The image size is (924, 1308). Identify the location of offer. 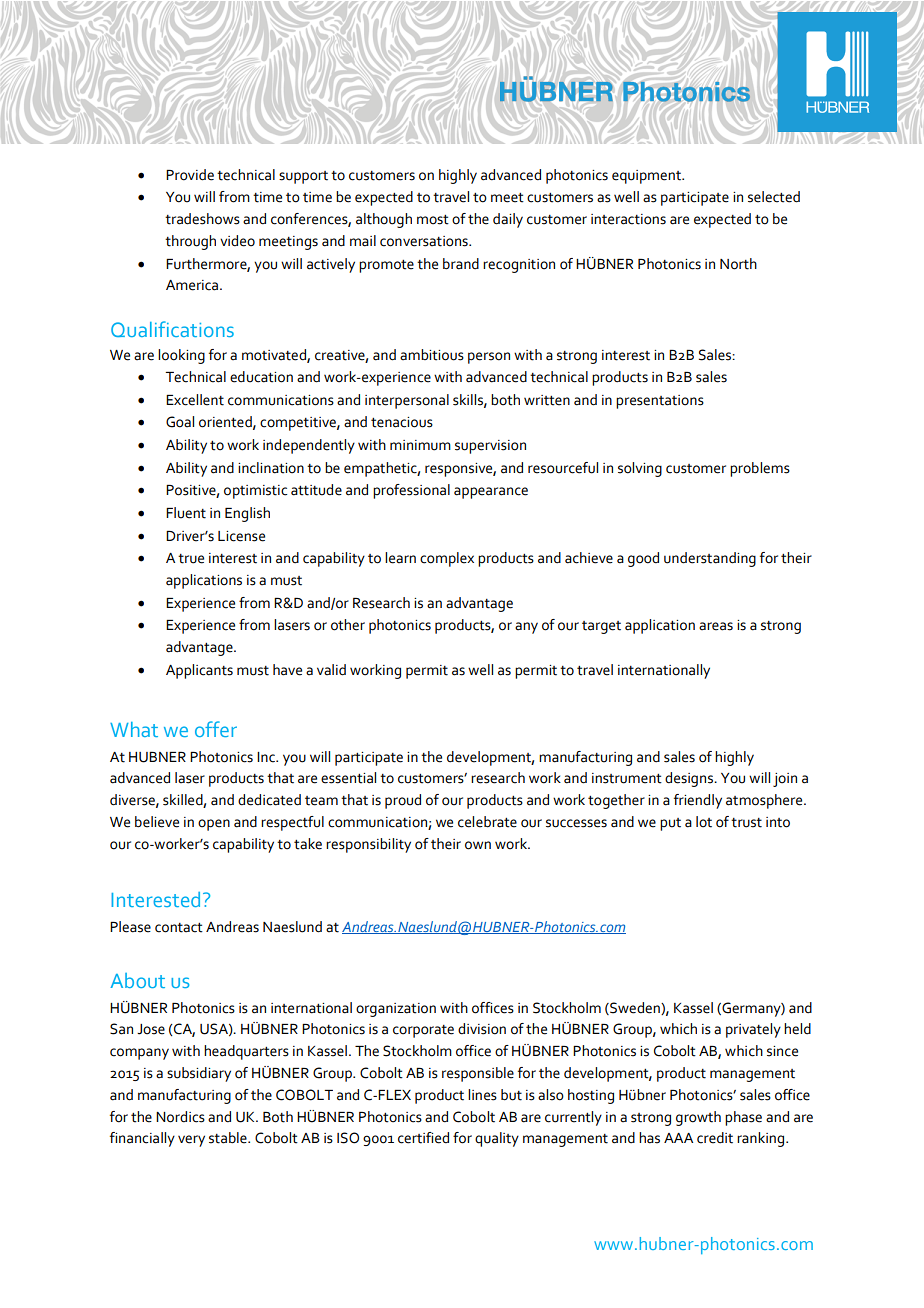
(216, 729).
